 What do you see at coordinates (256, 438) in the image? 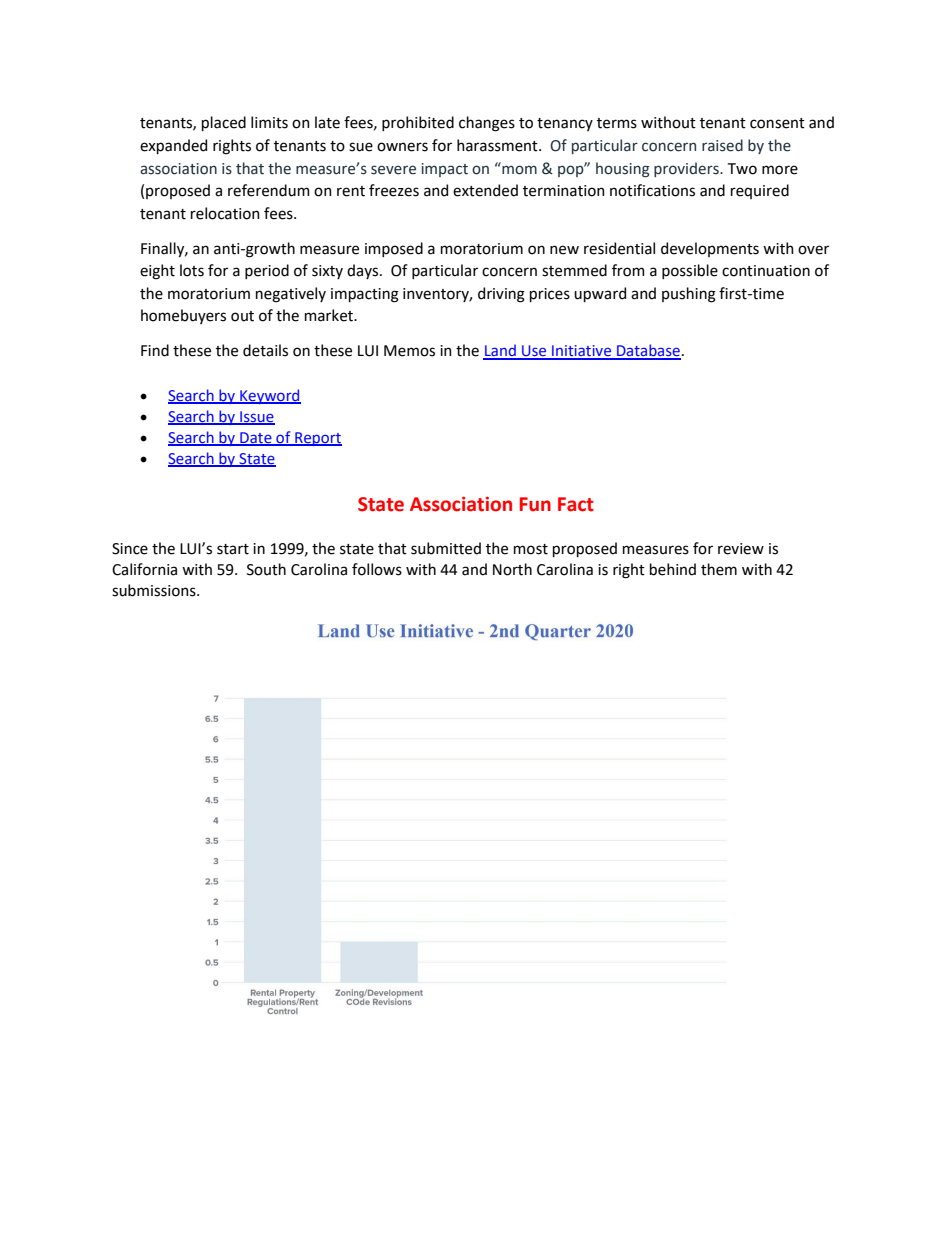
I see `Date` at bounding box center [256, 438].
